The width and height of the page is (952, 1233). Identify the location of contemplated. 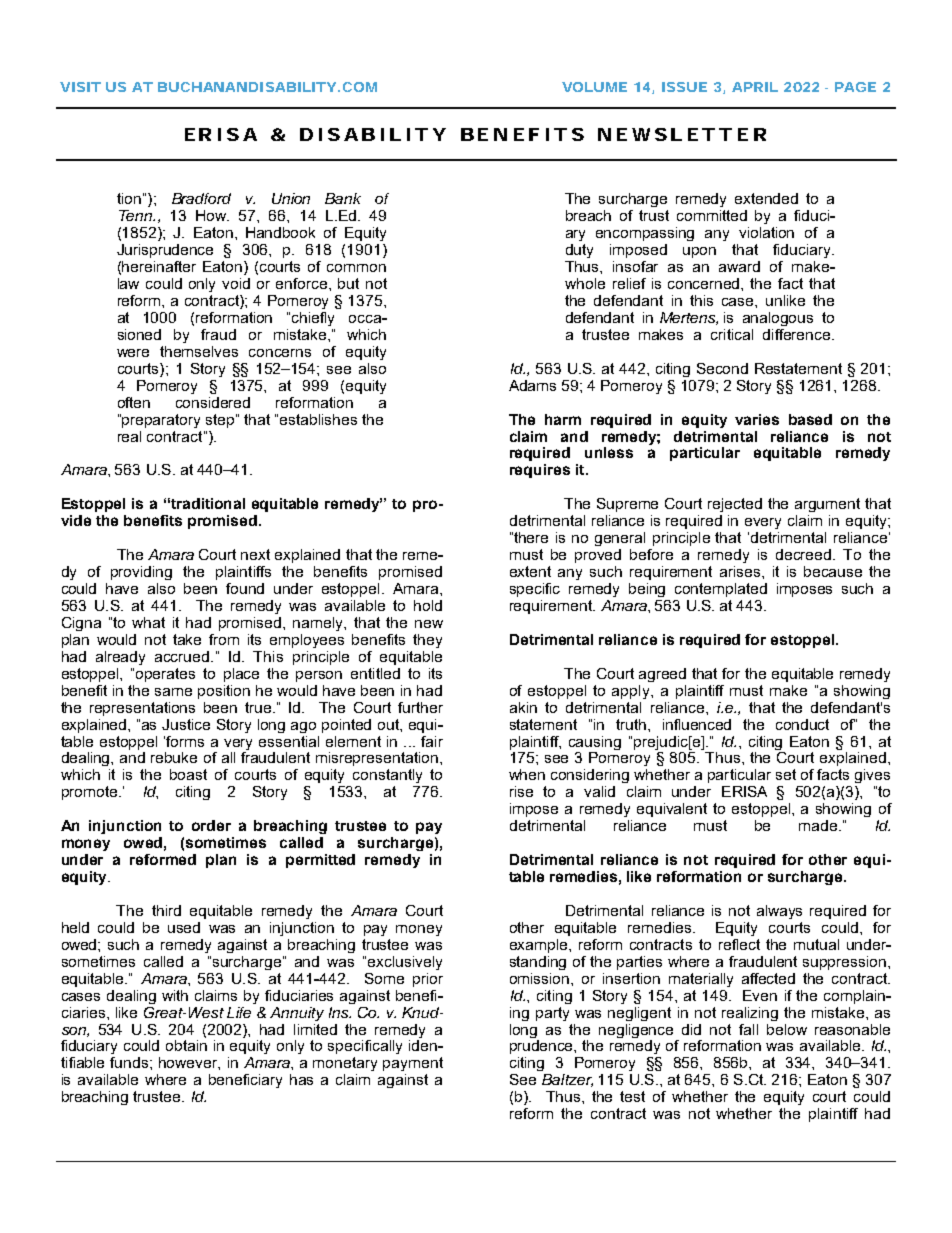
(721, 590).
